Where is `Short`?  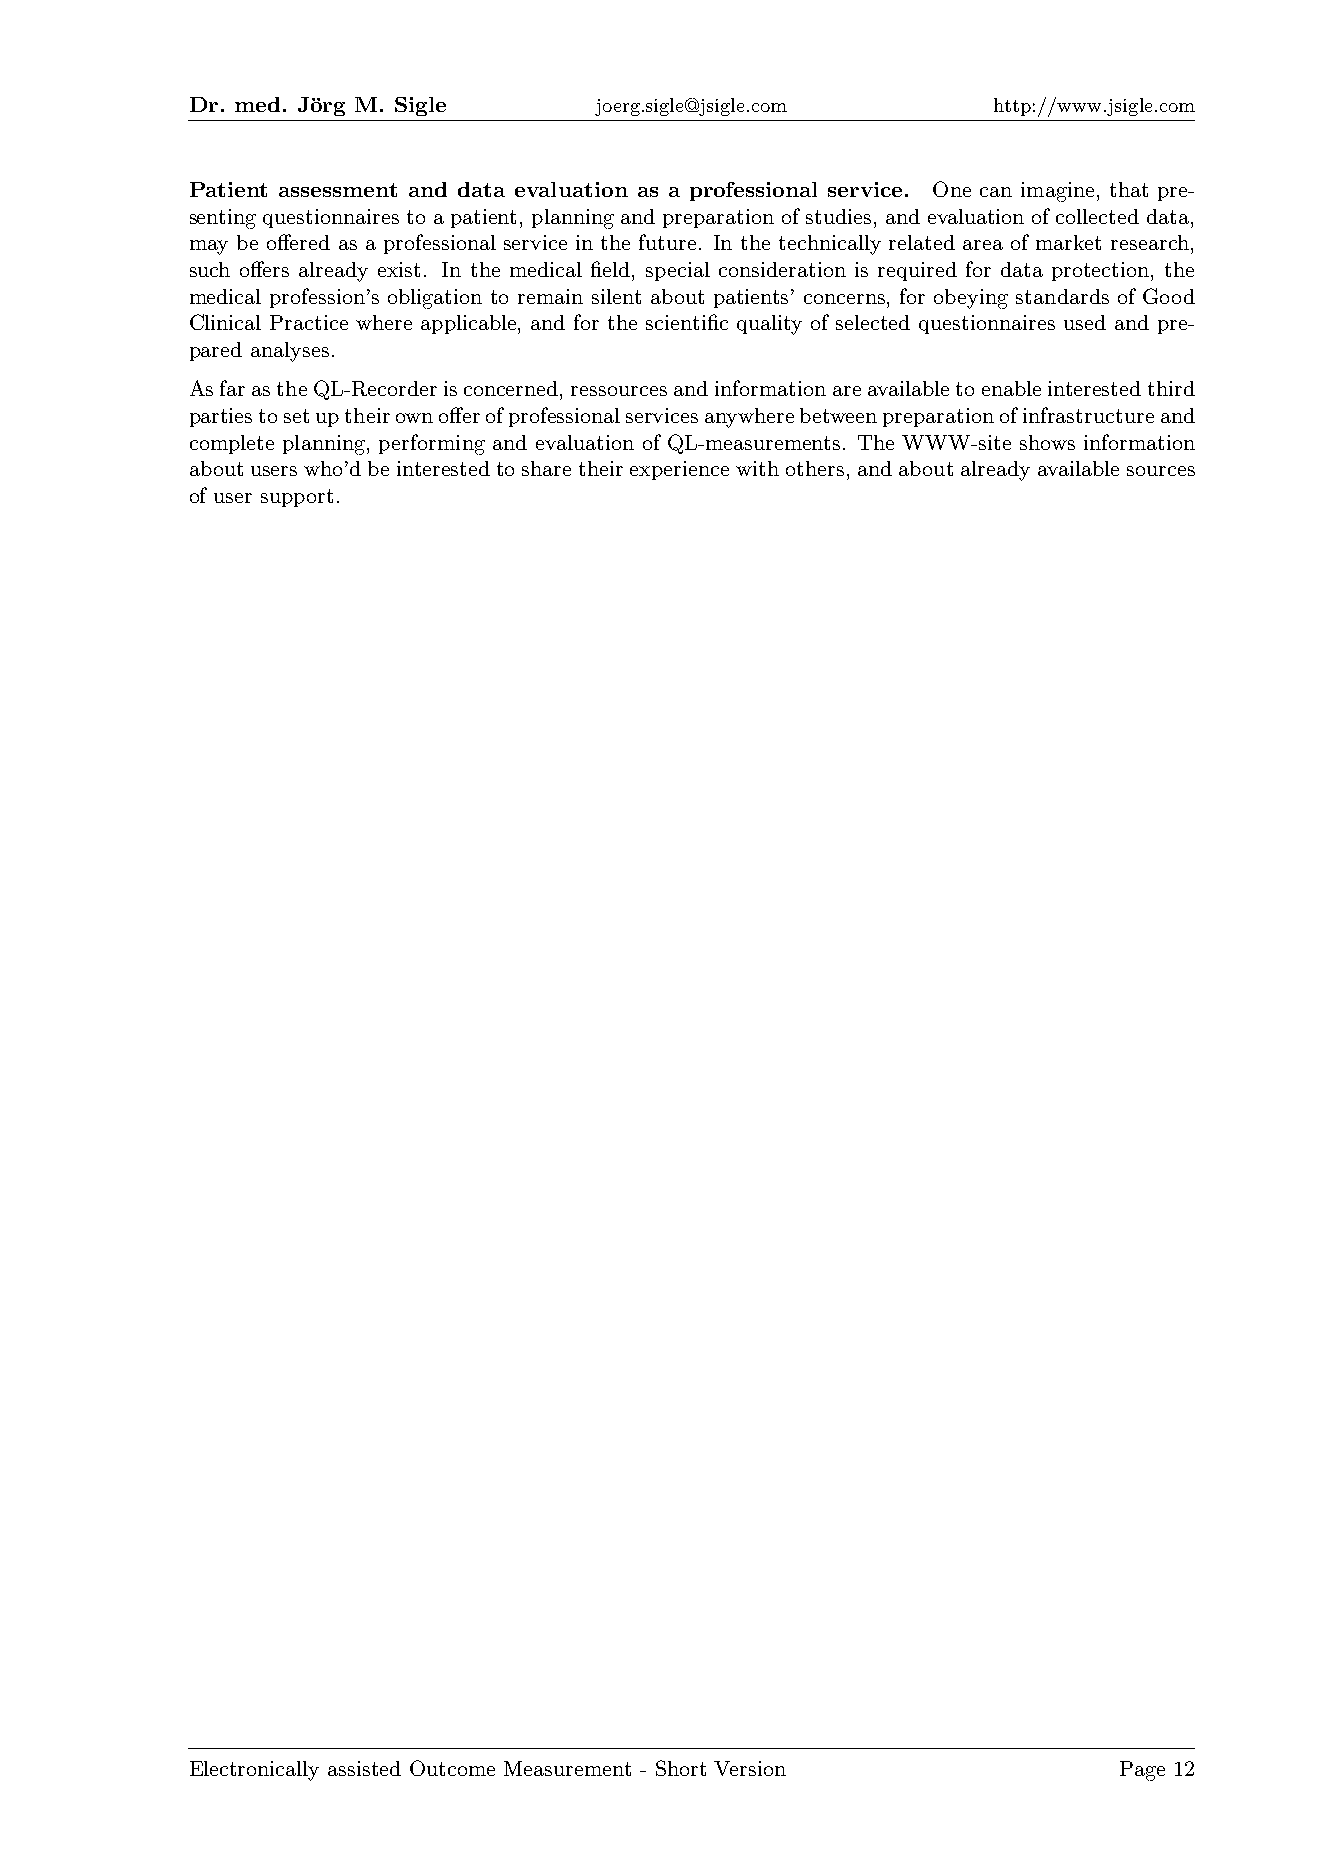
Short is located at coordinates (681, 1768).
